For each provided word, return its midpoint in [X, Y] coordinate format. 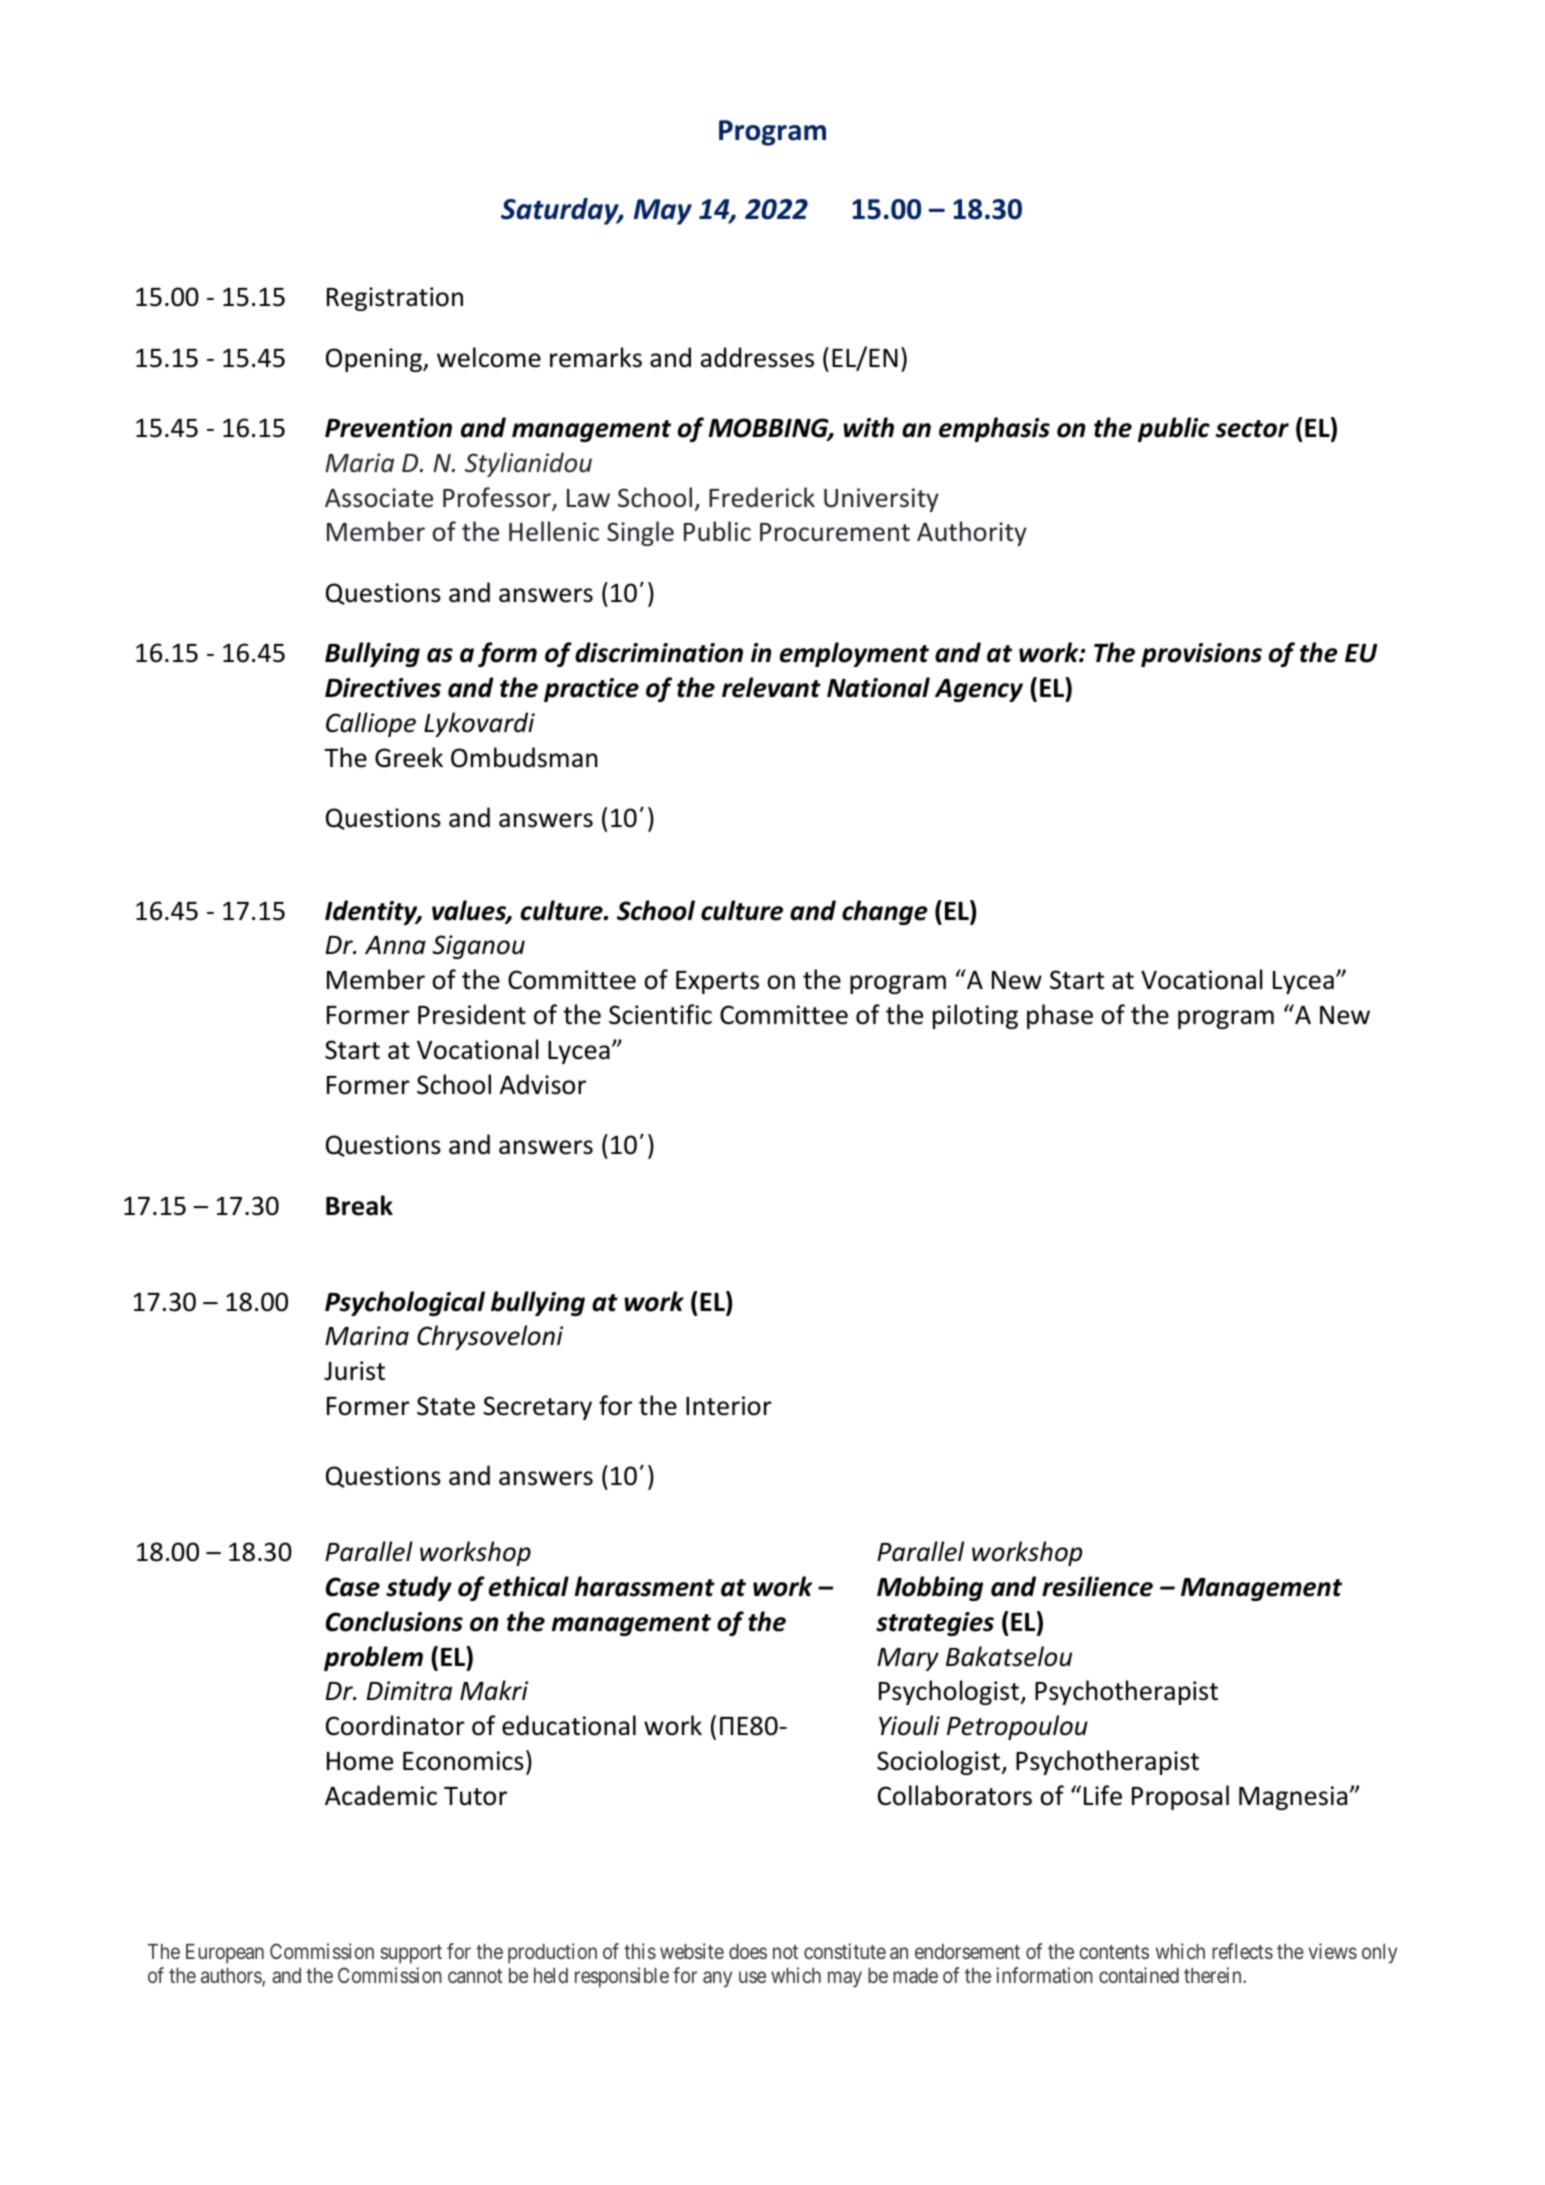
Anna [395, 945]
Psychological [405, 1303]
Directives [383, 688]
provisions [1201, 655]
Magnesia [1293, 1798]
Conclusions [394, 1621]
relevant [771, 687]
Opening [375, 360]
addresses [757, 357]
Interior [729, 1406]
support [411, 1954]
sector [1252, 429]
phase [1060, 1016]
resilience [1097, 1586]
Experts [717, 982]
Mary [908, 1659]
